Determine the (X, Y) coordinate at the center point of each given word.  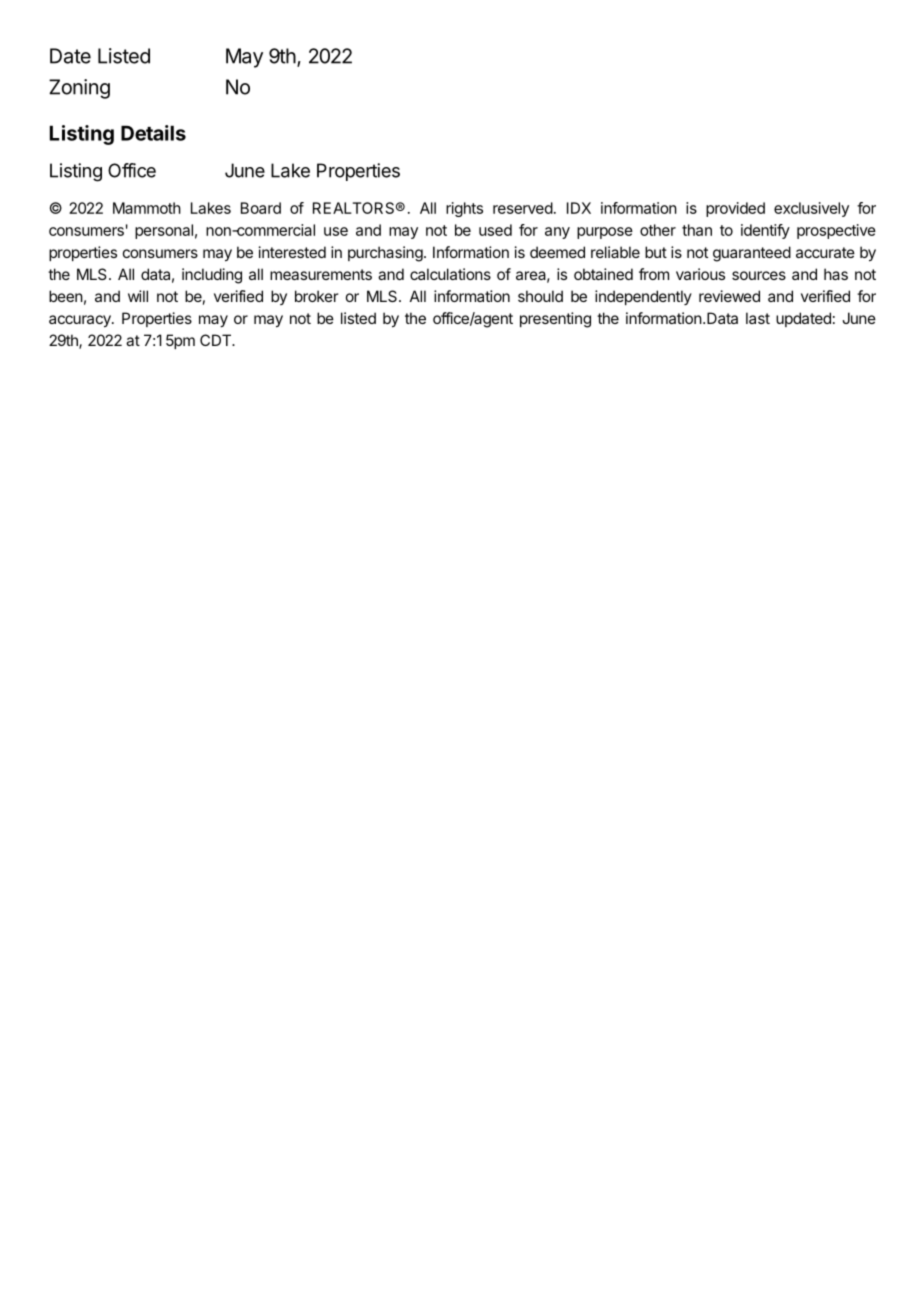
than (697, 230)
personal (164, 231)
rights (464, 209)
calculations (450, 274)
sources (759, 275)
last (758, 318)
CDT (217, 340)
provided (735, 209)
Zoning (79, 89)
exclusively (811, 209)
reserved (523, 208)
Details (153, 133)
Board (261, 208)
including (212, 276)
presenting (555, 320)
